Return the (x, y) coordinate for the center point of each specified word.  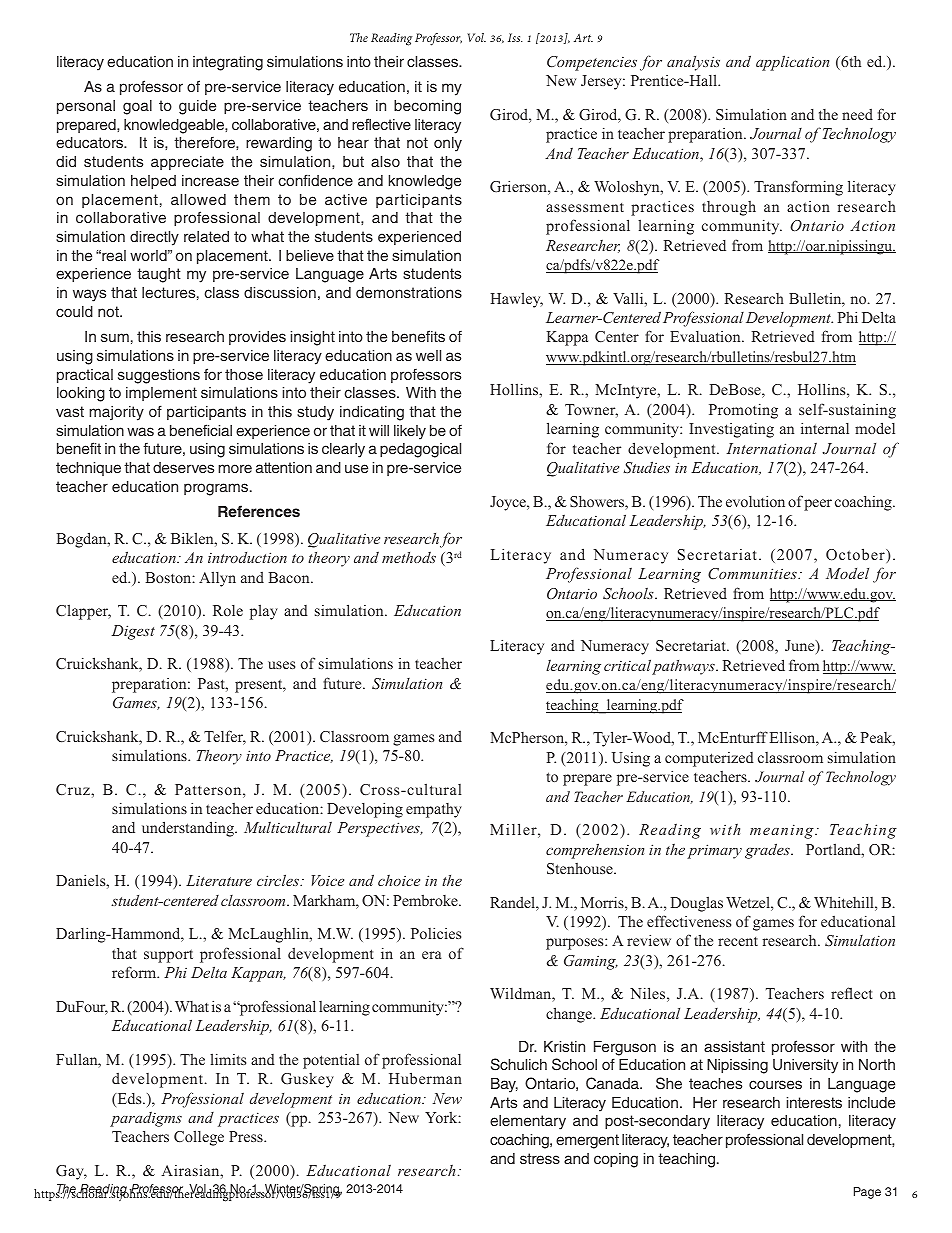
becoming (427, 107)
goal (137, 107)
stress (540, 1158)
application (792, 63)
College (199, 1138)
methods (409, 557)
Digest (133, 632)
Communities (753, 573)
